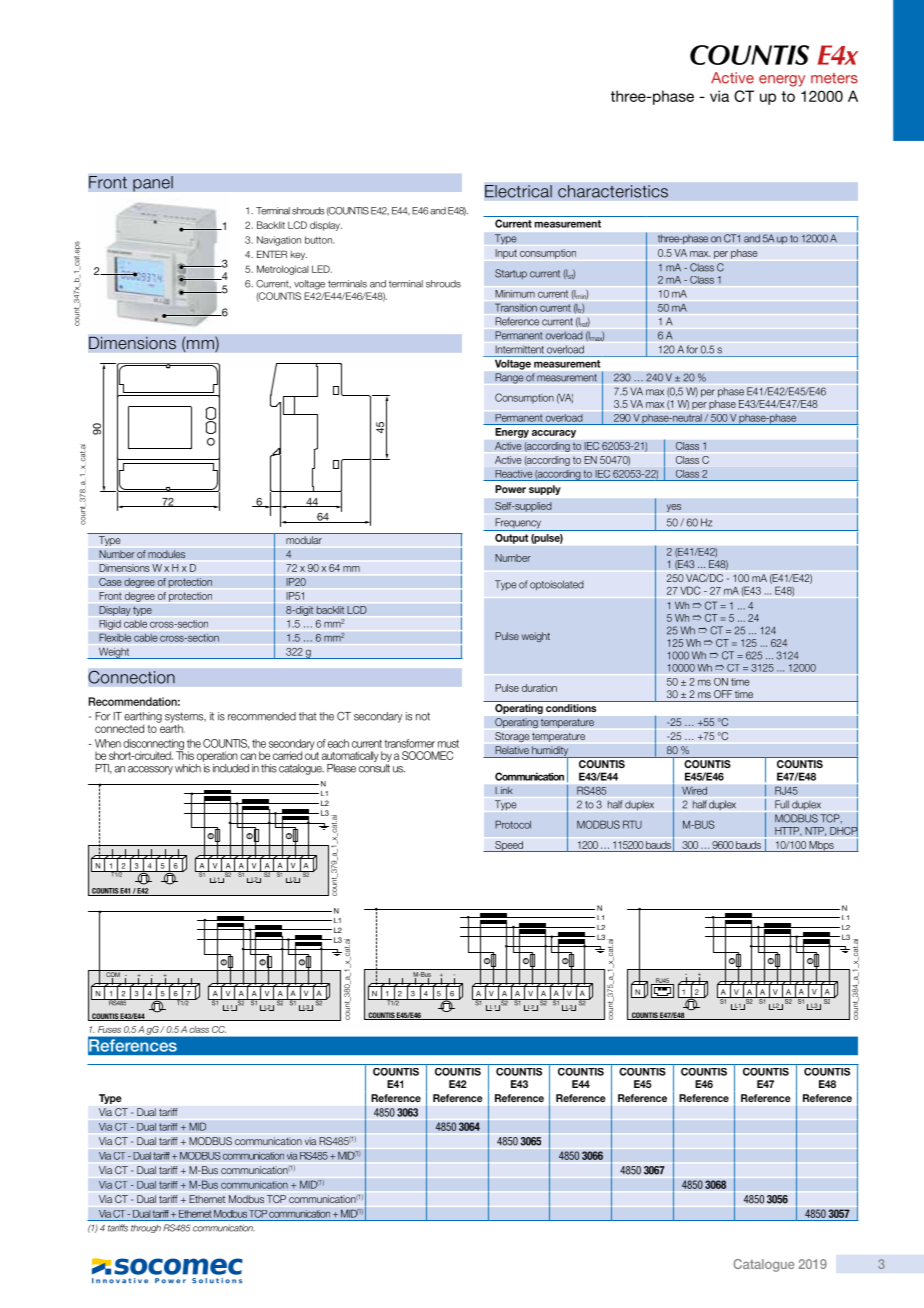 The height and width of the screenshot is (1308, 924). What do you see at coordinates (539, 688) in the screenshot?
I see `duration` at bounding box center [539, 688].
